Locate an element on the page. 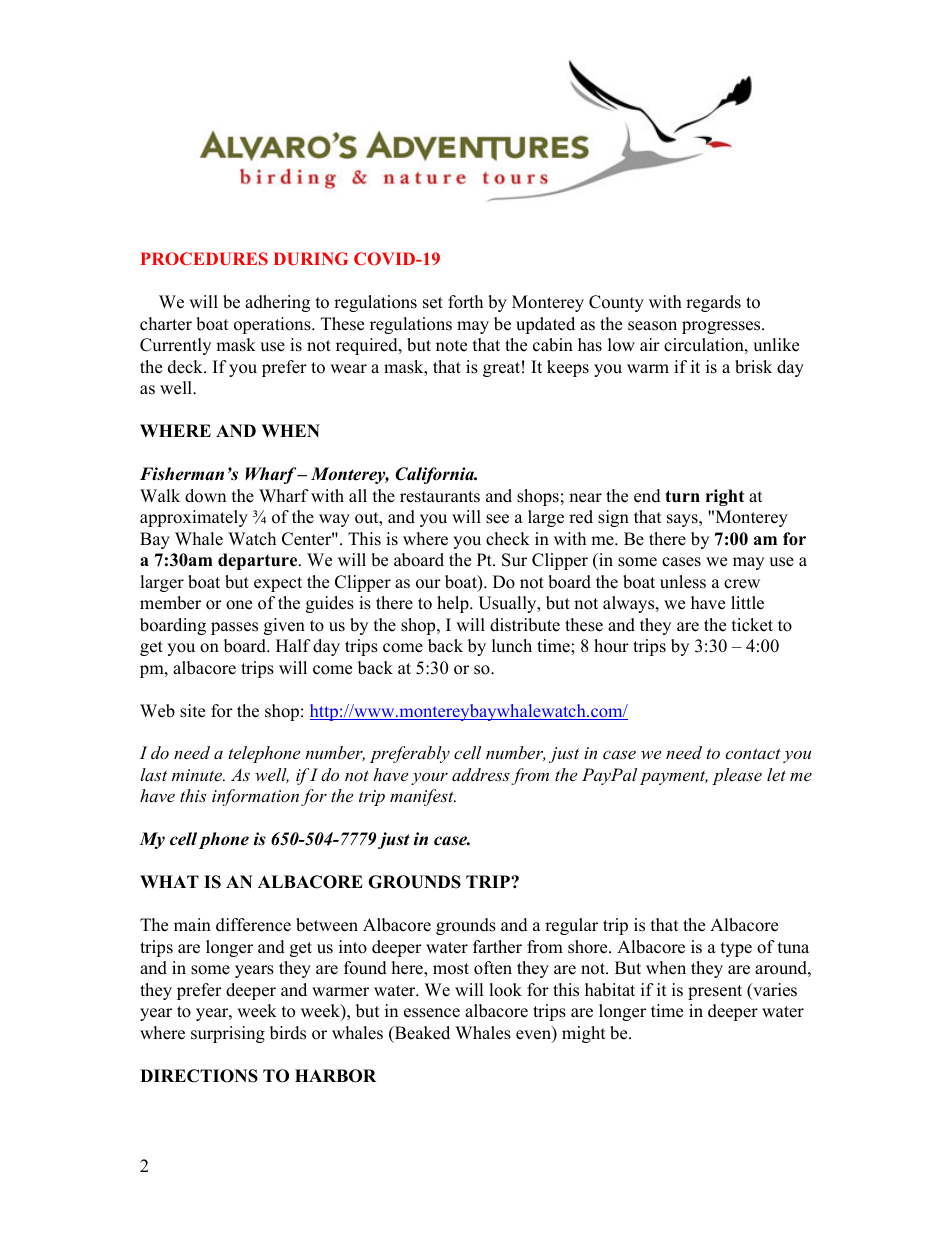  surprising is located at coordinates (228, 1034).
